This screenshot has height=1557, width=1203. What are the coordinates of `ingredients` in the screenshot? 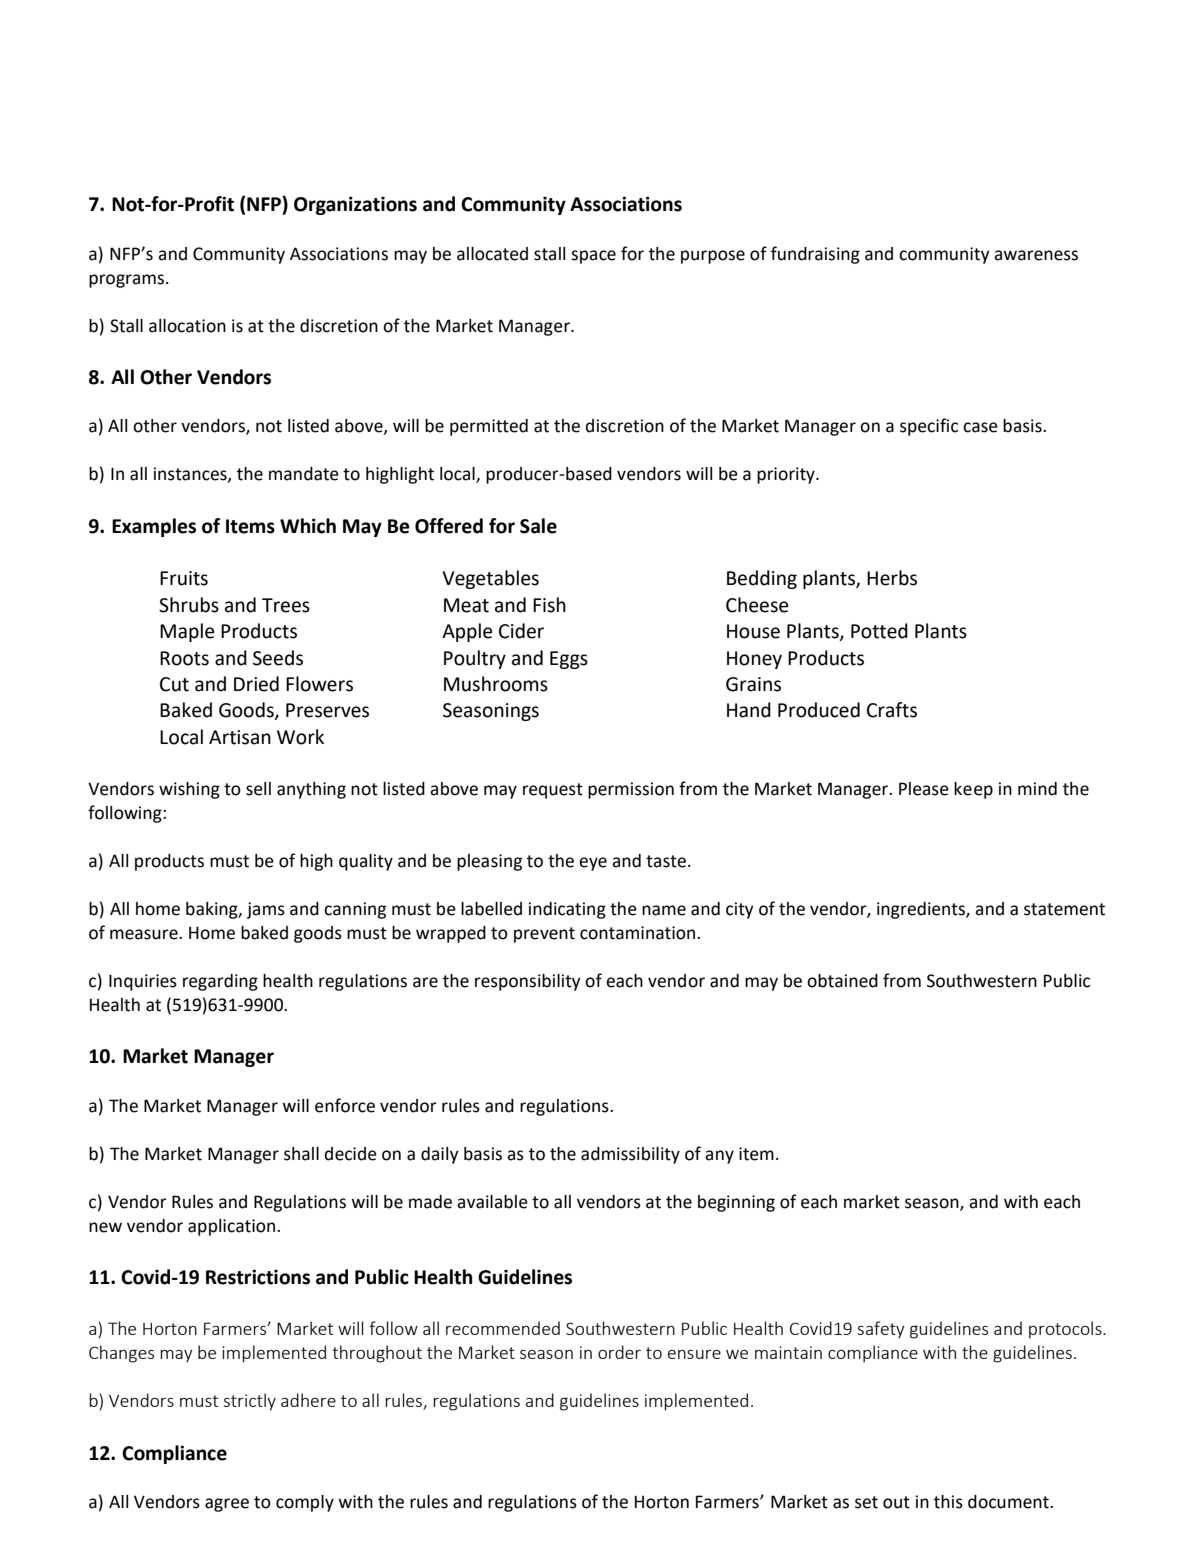 It's located at (922, 910).
